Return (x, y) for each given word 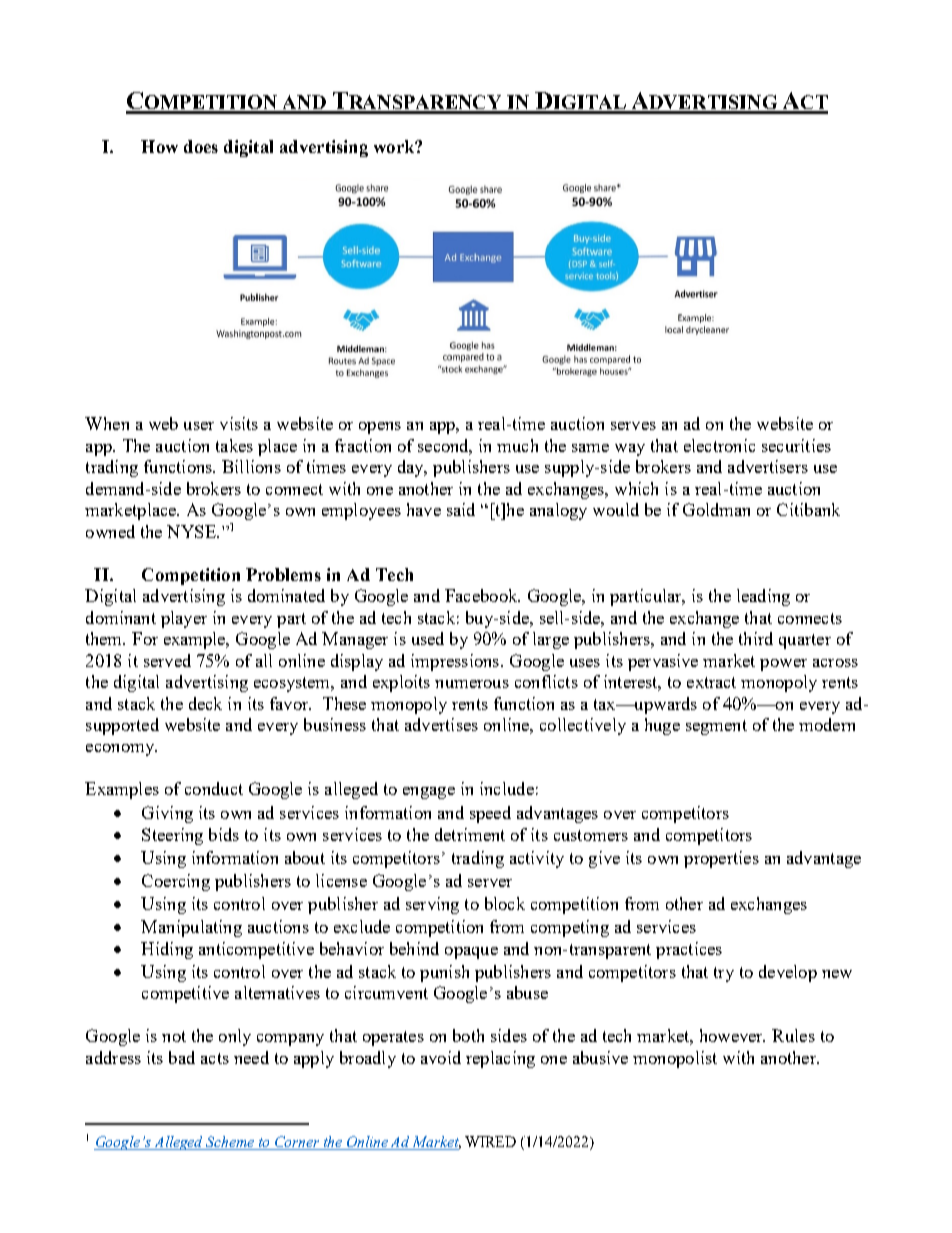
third (756, 638)
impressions (456, 662)
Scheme (231, 1143)
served (167, 660)
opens (380, 428)
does (201, 146)
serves (633, 426)
